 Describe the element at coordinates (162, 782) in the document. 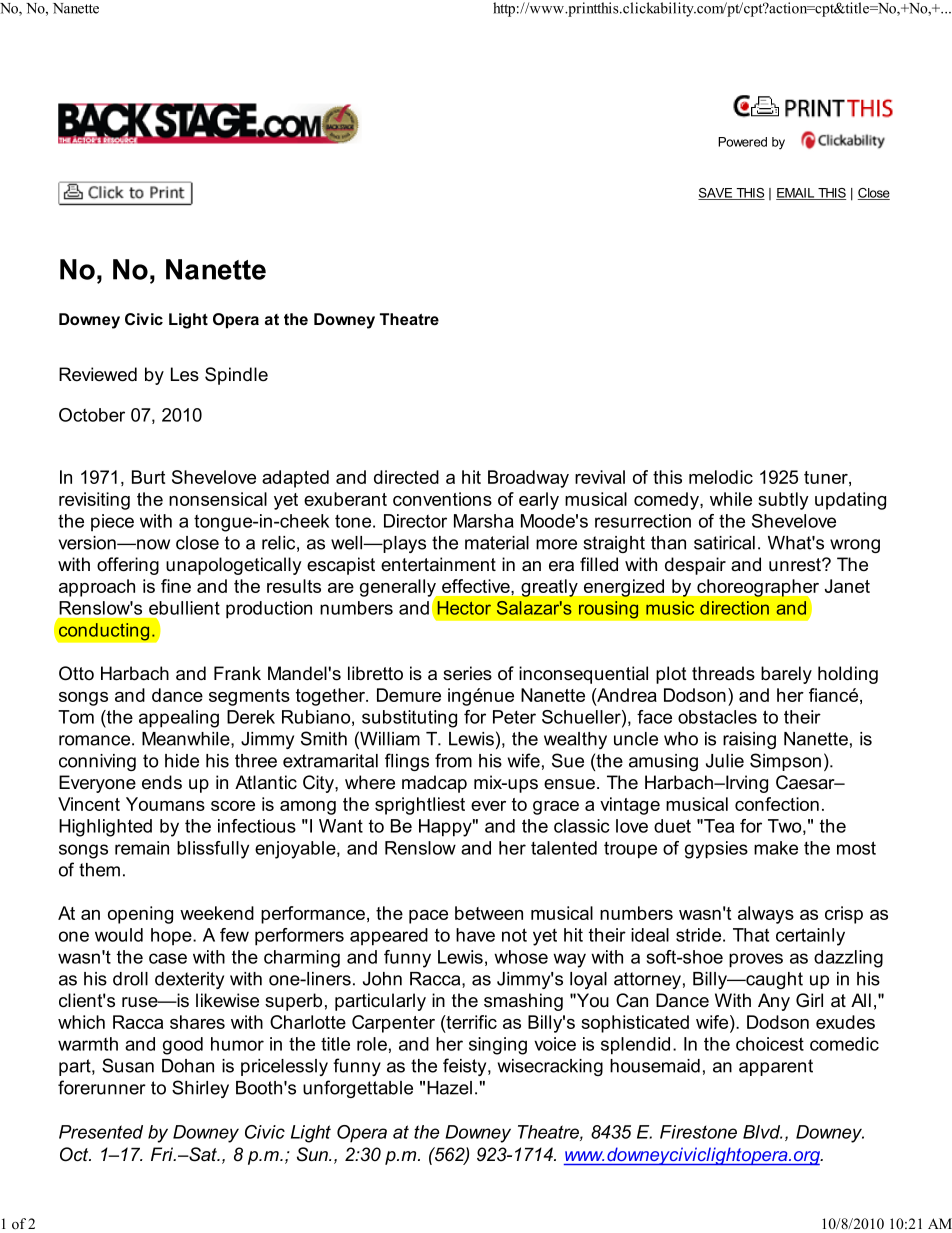

I see `ends` at that location.
